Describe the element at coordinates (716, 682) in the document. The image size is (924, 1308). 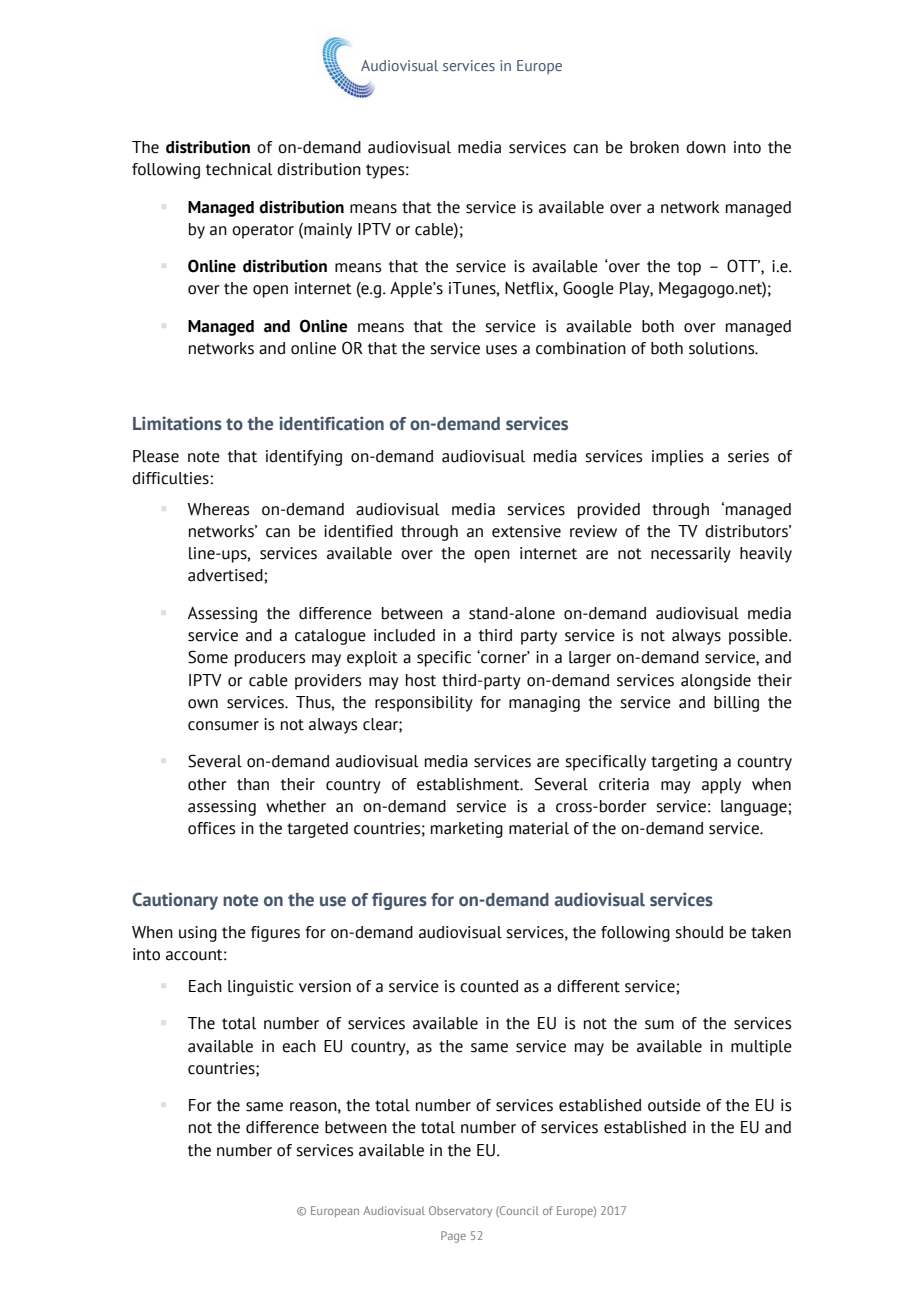
I see `alongside` at that location.
